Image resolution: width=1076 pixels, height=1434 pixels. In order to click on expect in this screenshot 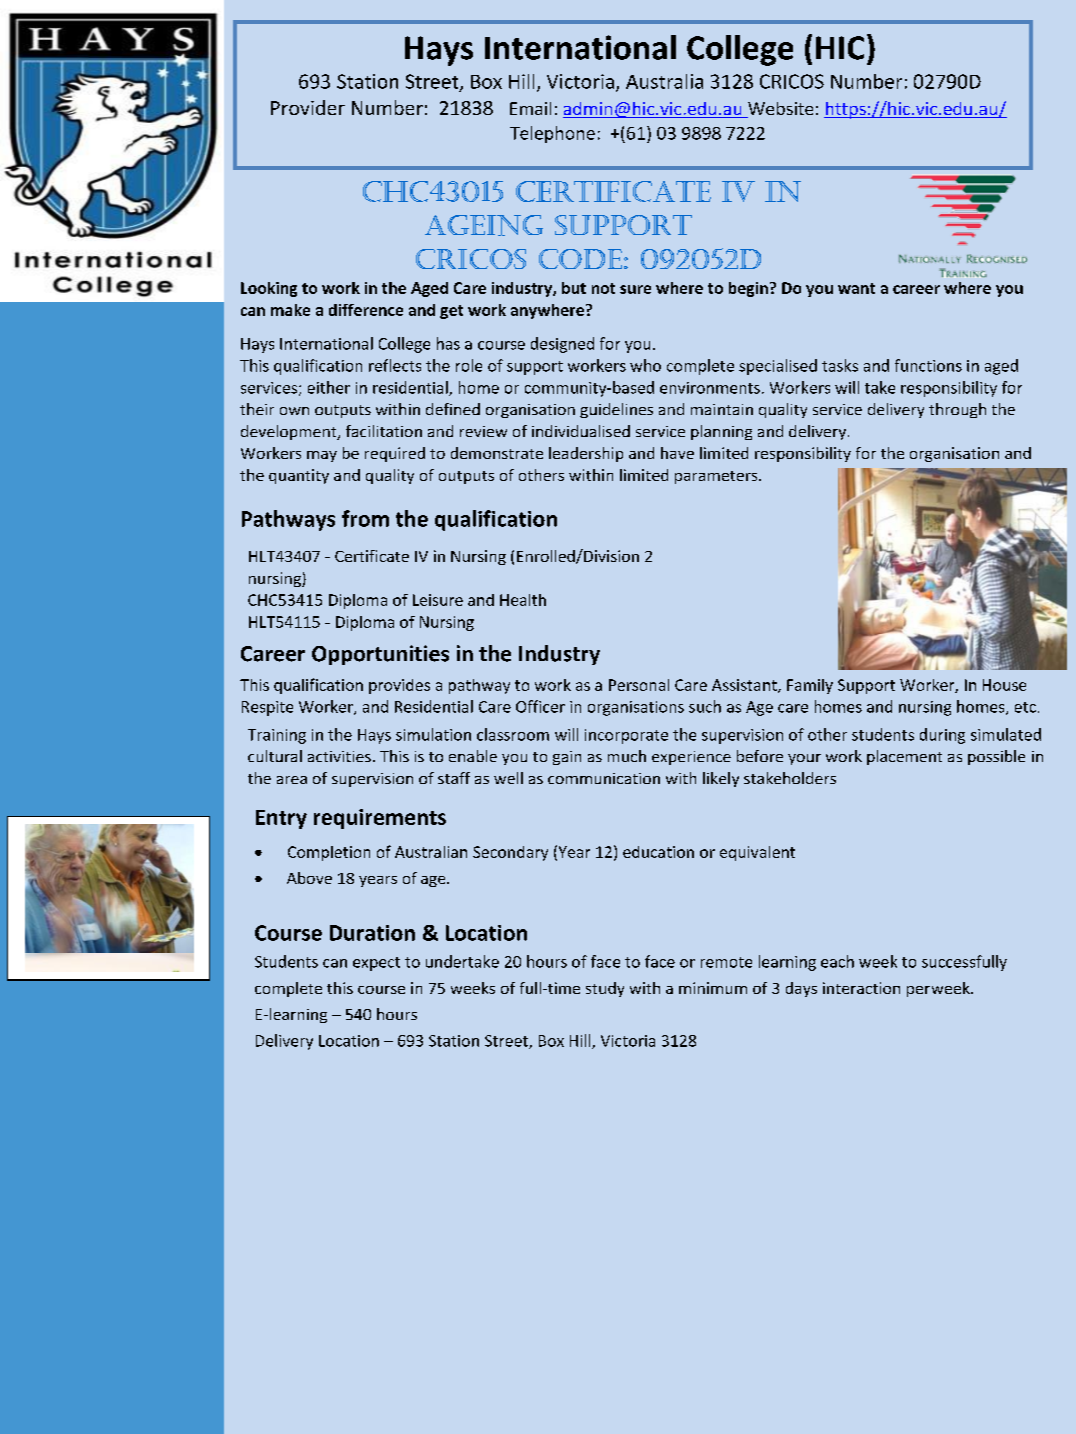, I will do `click(376, 964)`.
